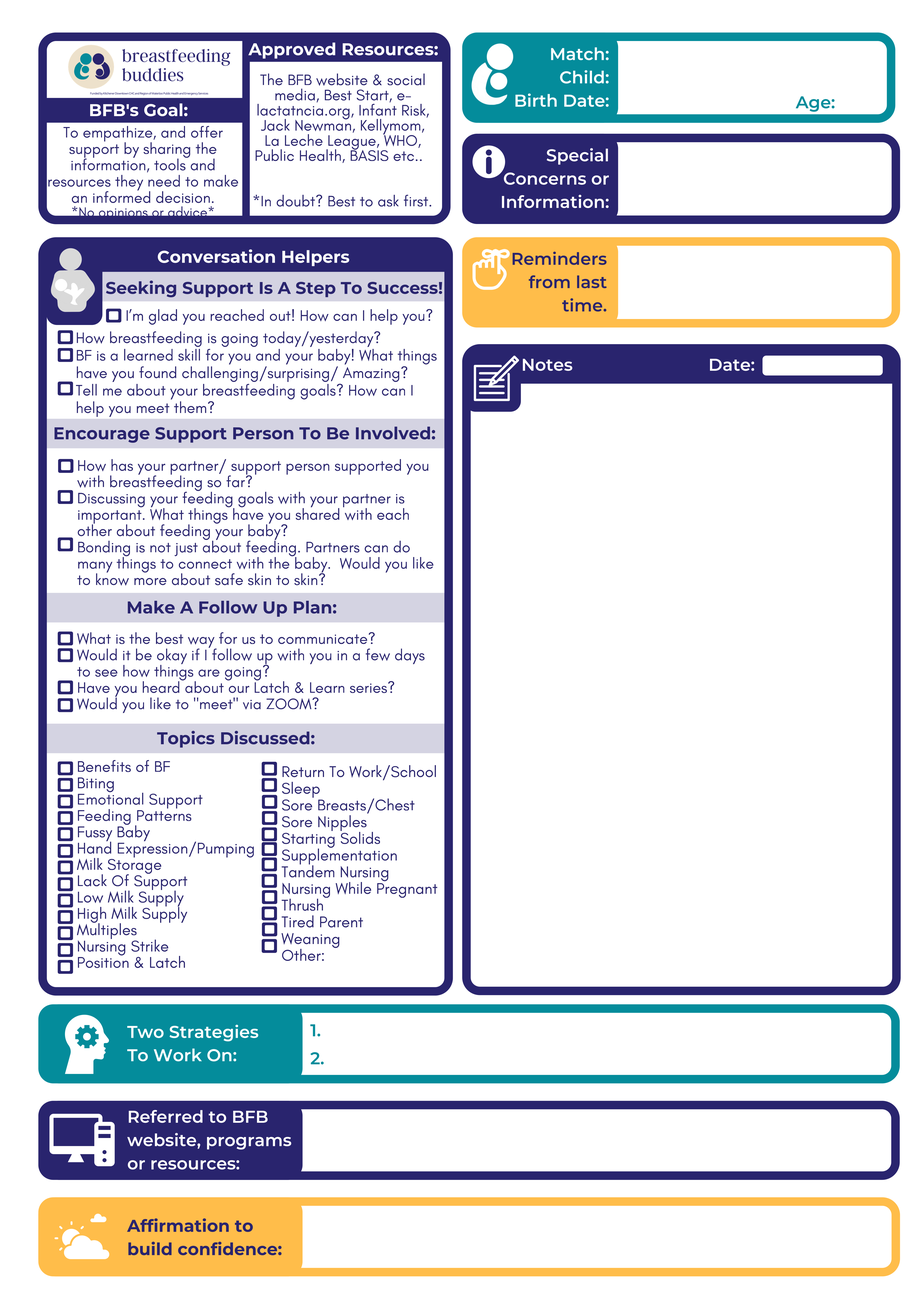  I want to click on Notes, so click(547, 365).
